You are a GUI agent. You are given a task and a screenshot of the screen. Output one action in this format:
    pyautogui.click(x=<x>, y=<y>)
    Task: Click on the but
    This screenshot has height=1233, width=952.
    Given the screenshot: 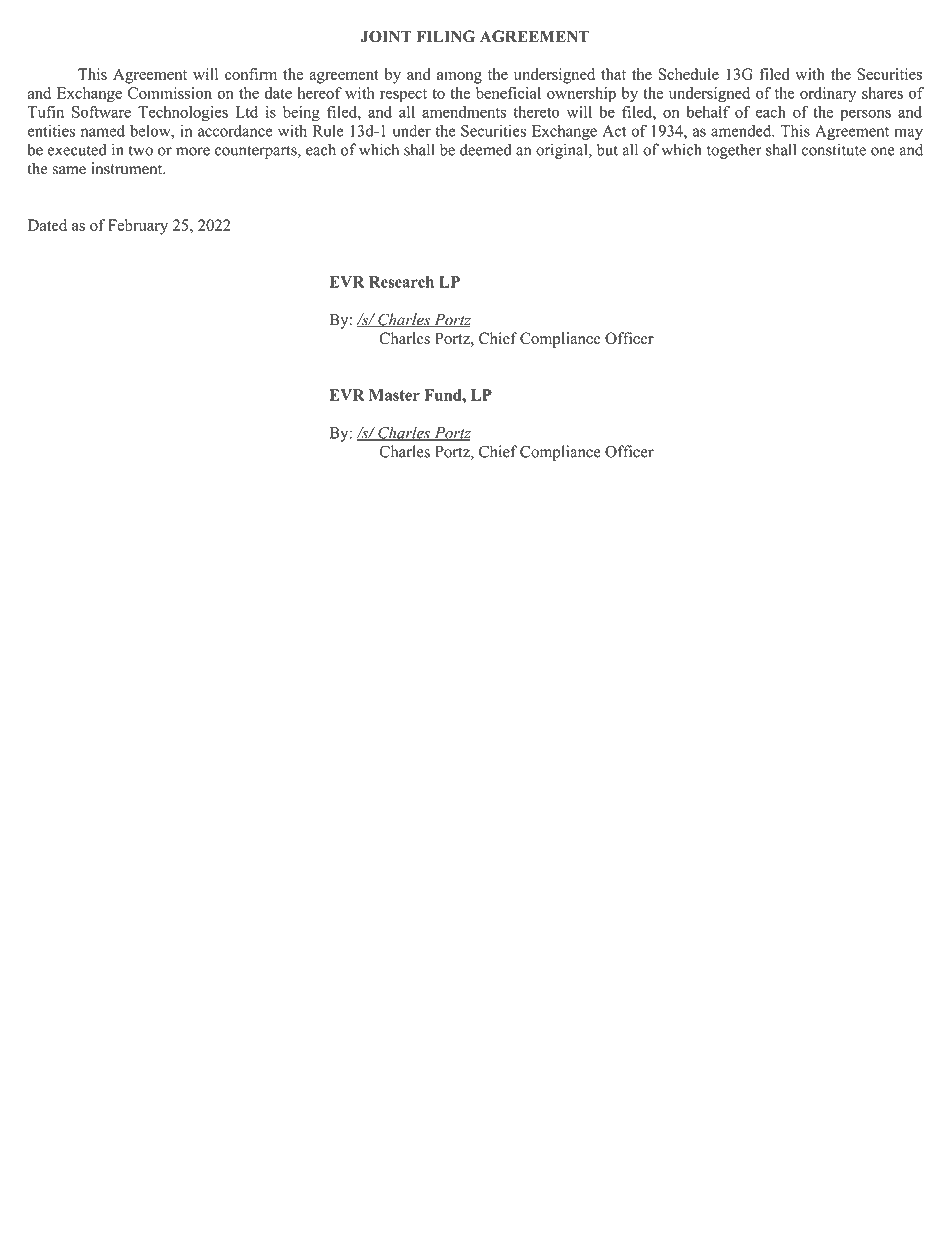 What is the action you would take?
    pyautogui.click(x=607, y=149)
